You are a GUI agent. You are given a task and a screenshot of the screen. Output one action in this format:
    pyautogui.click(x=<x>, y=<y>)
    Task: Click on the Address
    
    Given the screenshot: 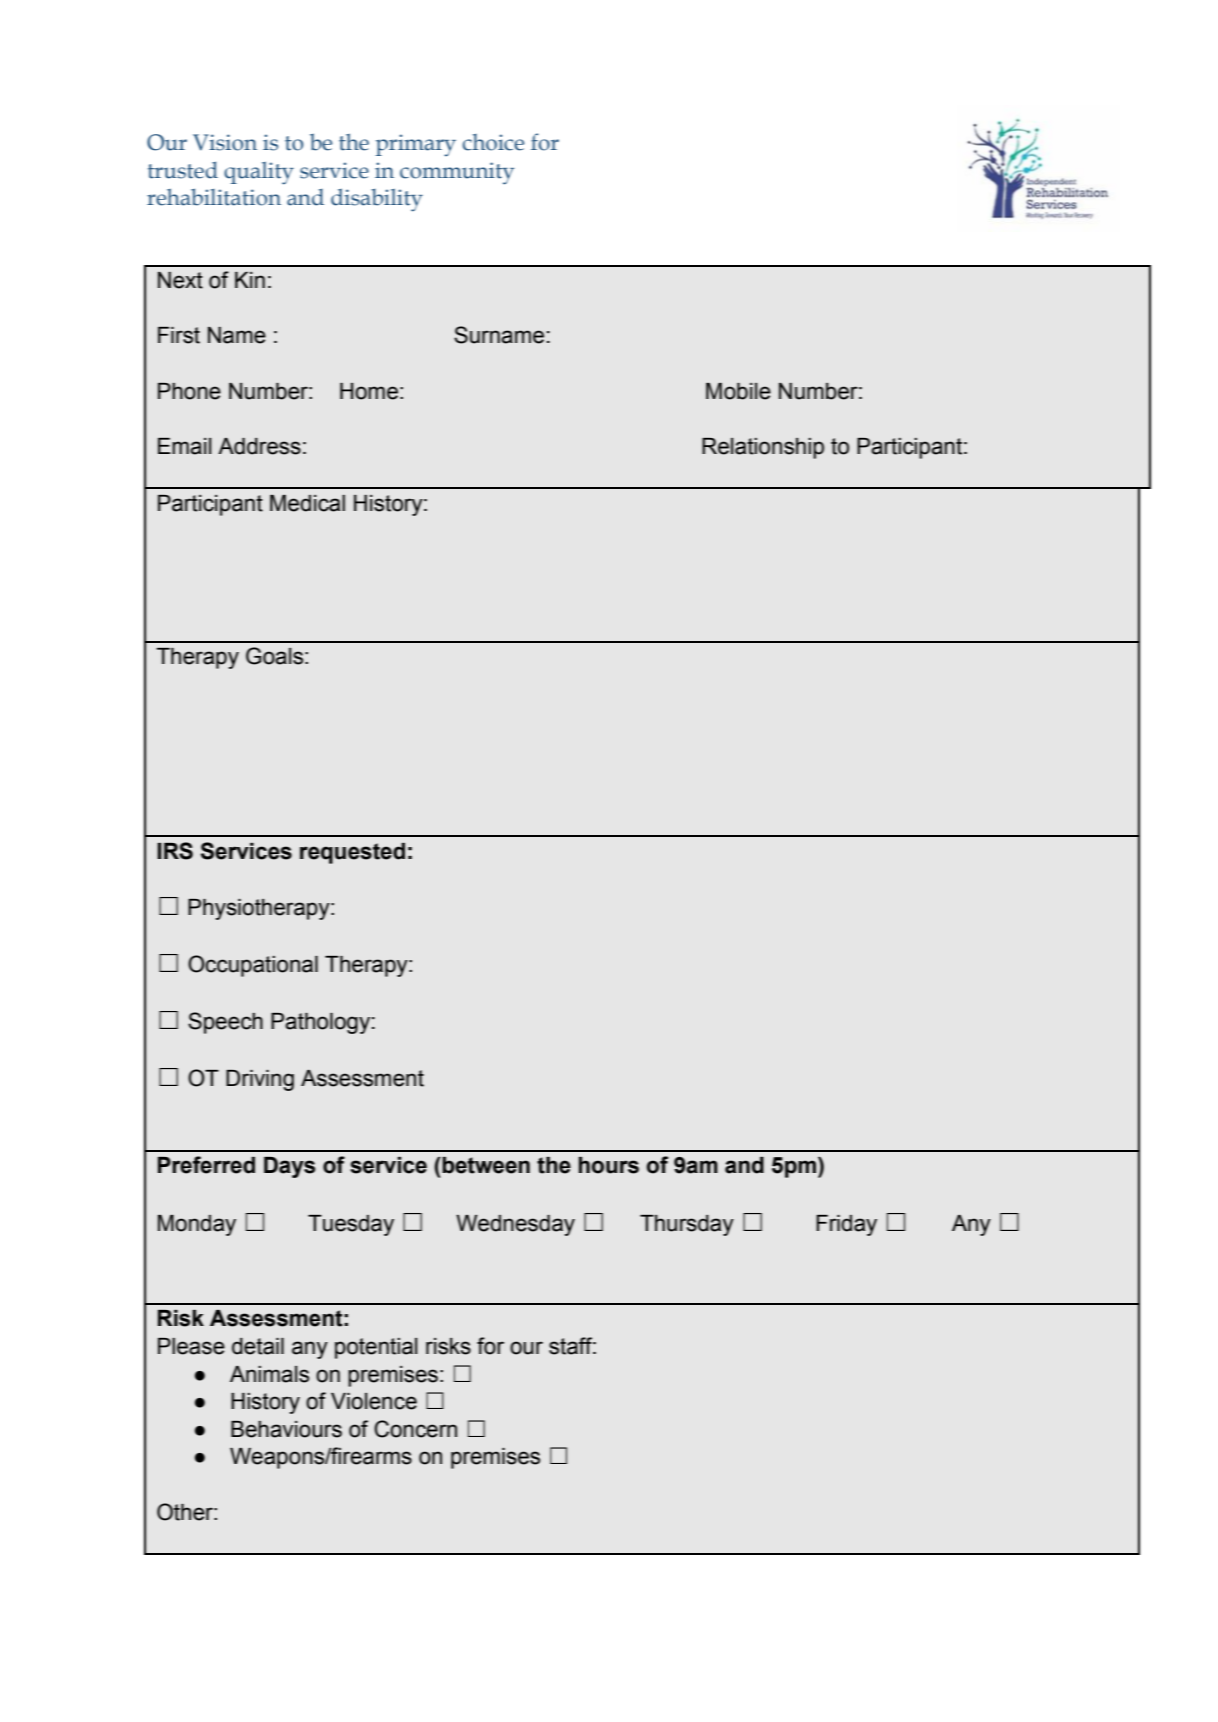 What is the action you would take?
    pyautogui.click(x=259, y=446)
